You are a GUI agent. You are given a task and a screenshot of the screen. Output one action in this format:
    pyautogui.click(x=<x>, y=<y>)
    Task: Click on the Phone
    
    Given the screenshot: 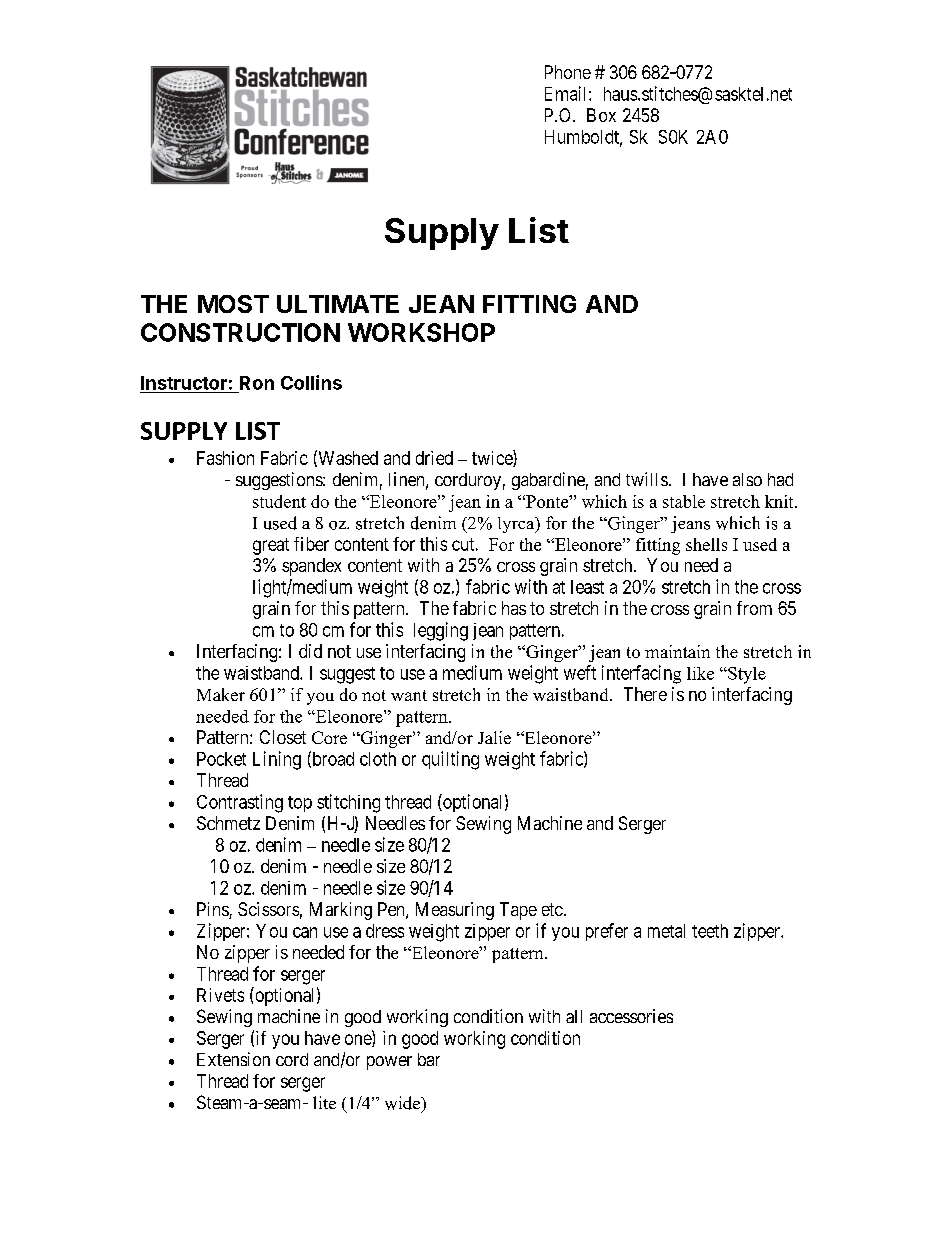 What is the action you would take?
    pyautogui.click(x=568, y=72)
